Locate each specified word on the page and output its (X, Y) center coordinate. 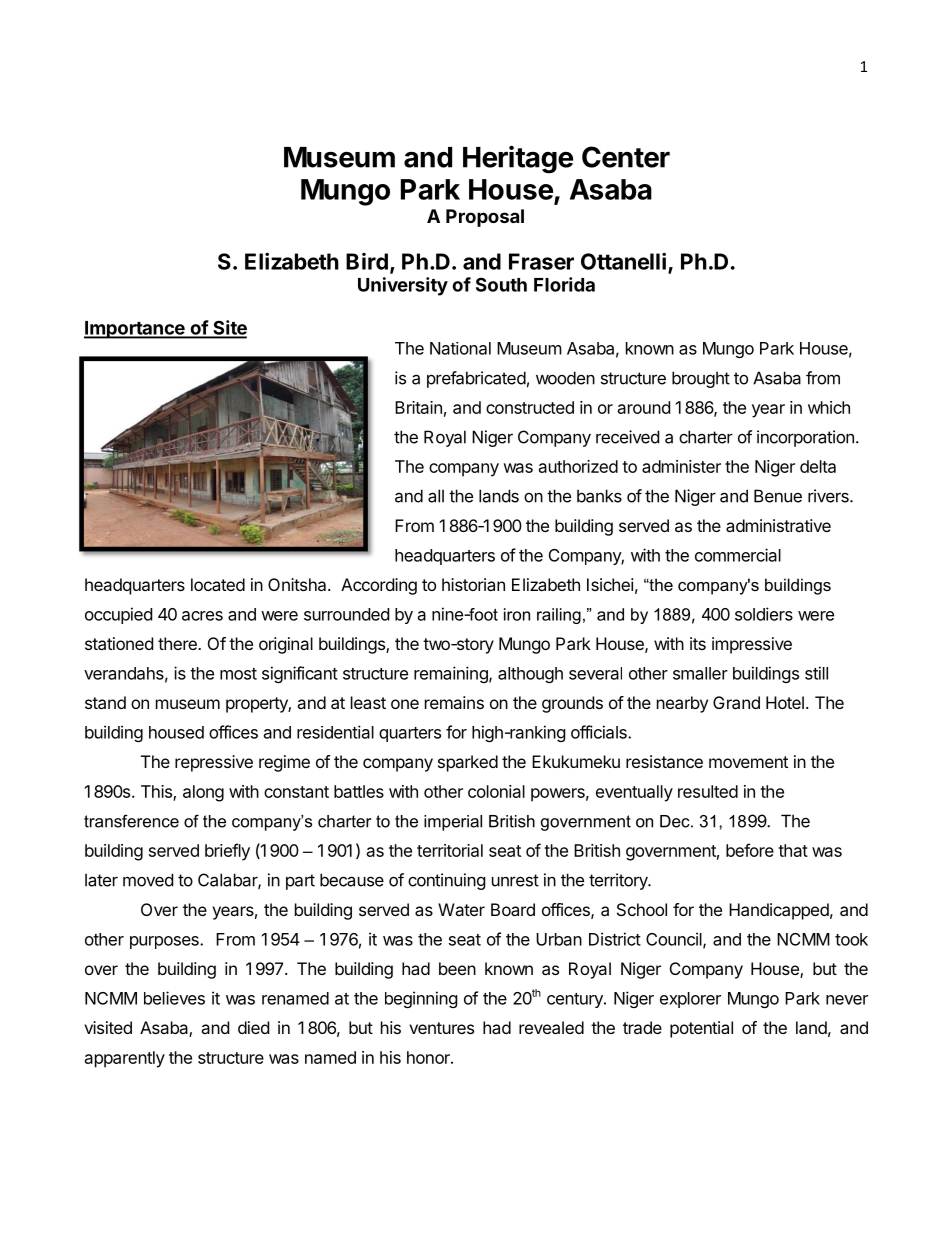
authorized (578, 466)
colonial (496, 791)
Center (626, 157)
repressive (214, 763)
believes (174, 998)
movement (748, 762)
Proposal (485, 218)
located (218, 584)
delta (818, 466)
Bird (367, 261)
